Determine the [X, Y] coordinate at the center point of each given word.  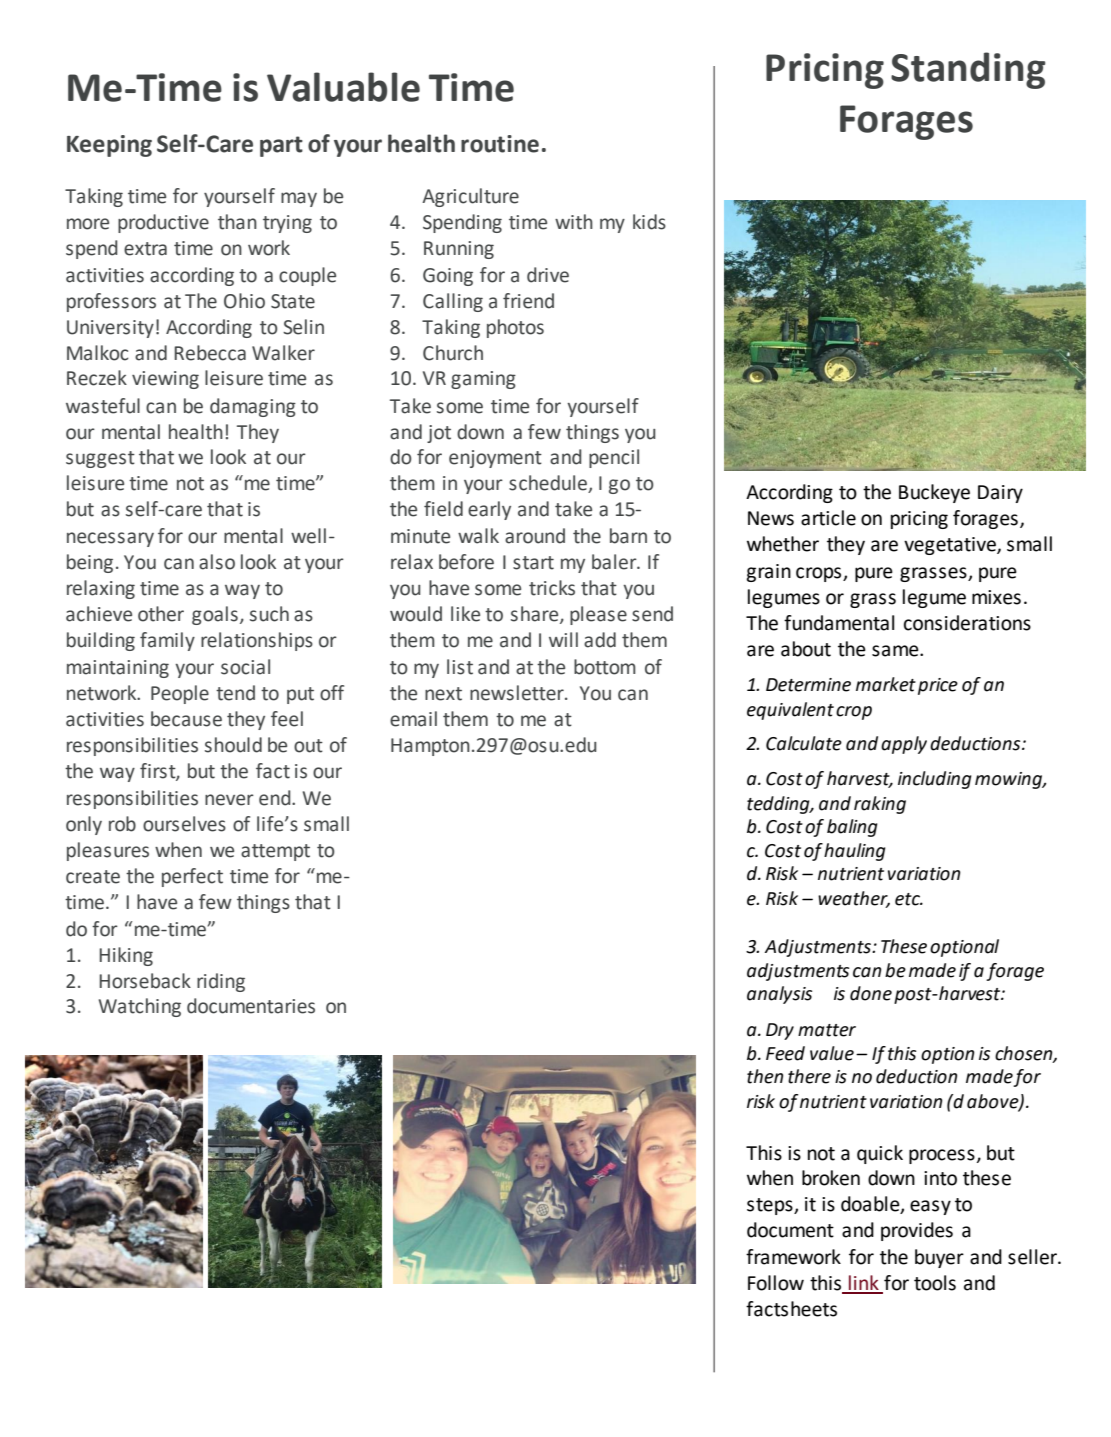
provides [917, 1231]
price [938, 686]
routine [500, 144]
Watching [140, 1007]
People [180, 694]
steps [771, 1206]
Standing [968, 70]
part [281, 146]
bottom [605, 667]
